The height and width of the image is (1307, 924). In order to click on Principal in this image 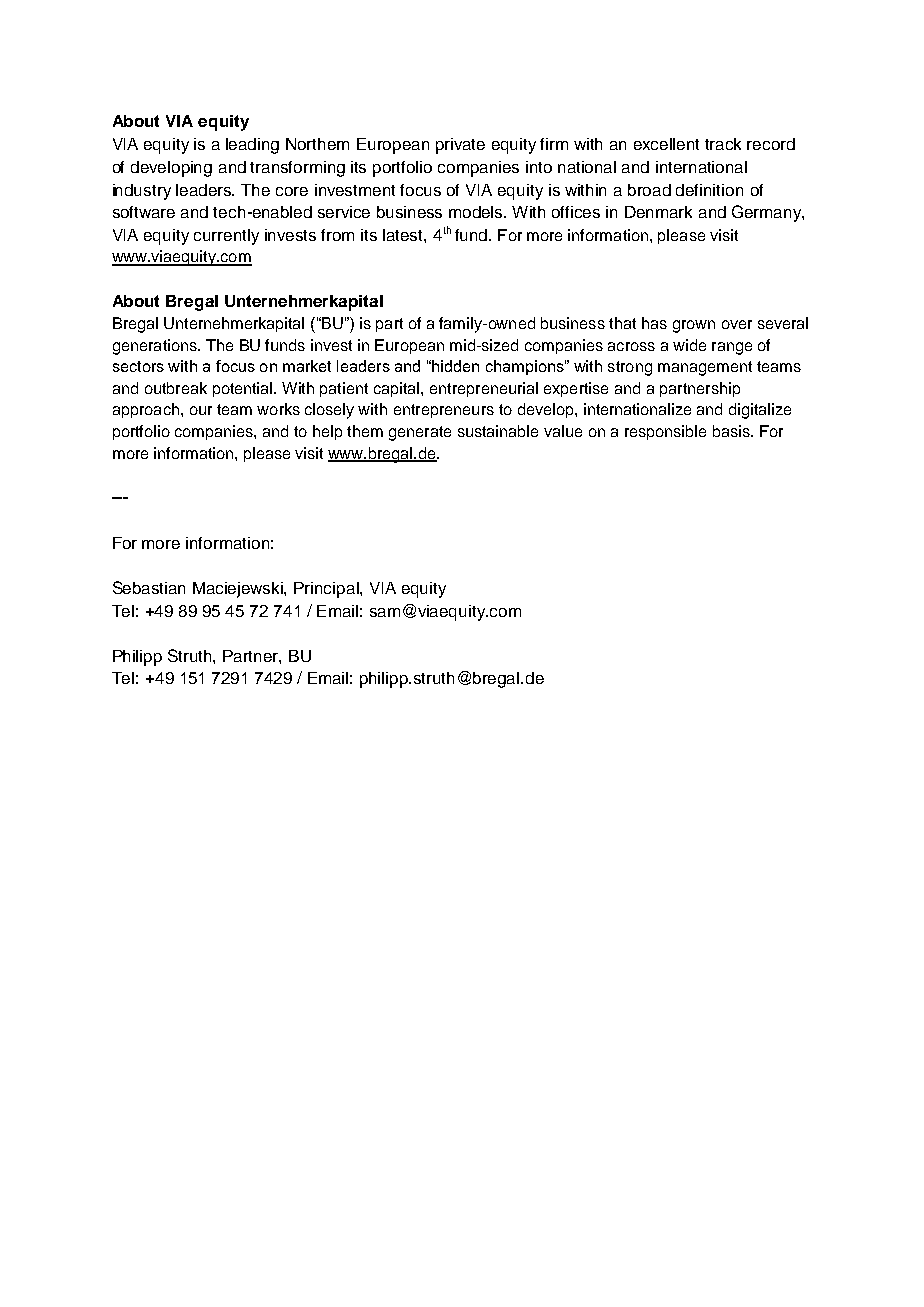, I will do `click(327, 590)`.
